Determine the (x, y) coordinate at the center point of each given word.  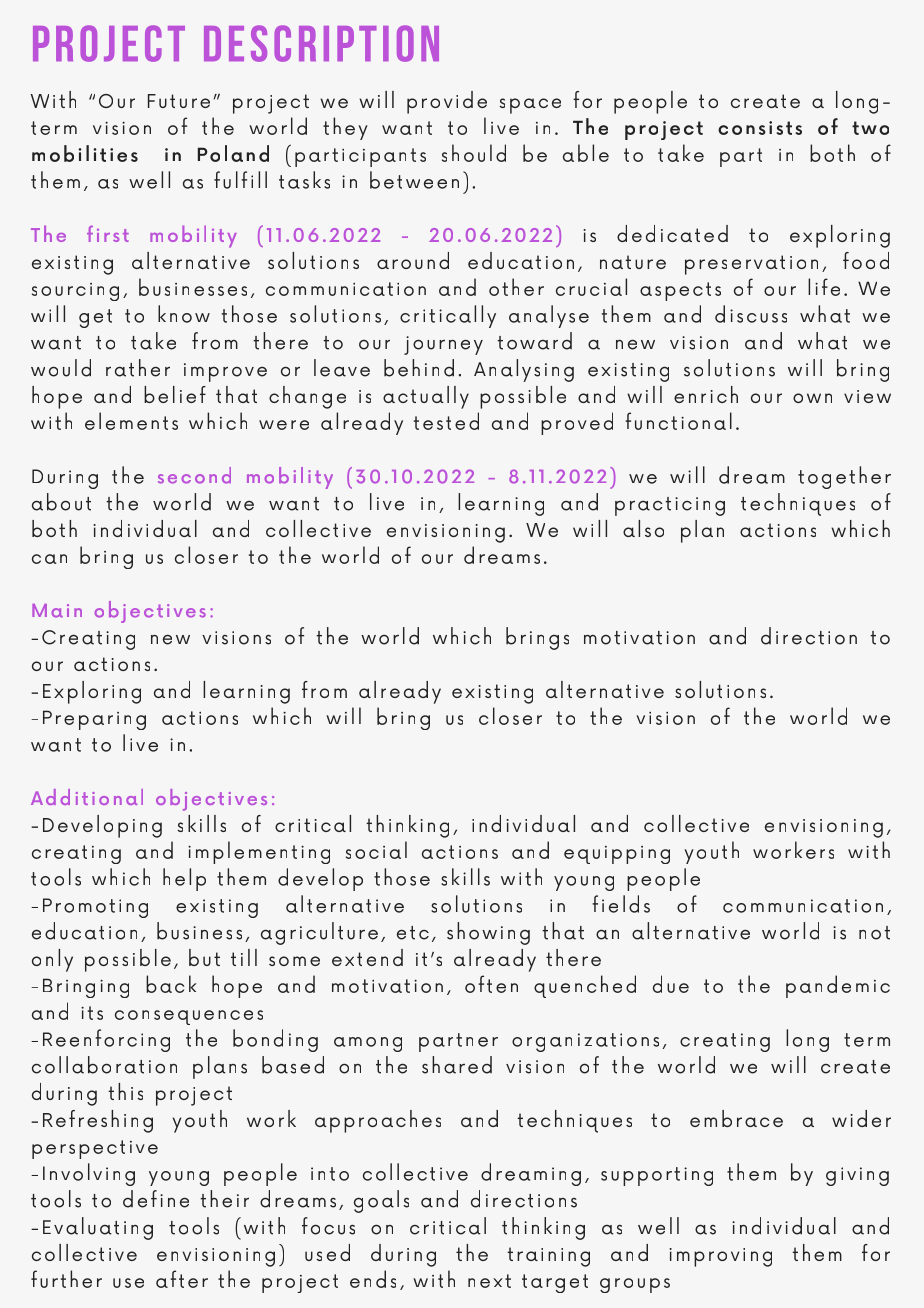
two (870, 128)
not (874, 933)
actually (426, 397)
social (376, 850)
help (184, 879)
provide (447, 102)
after (182, 1279)
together (844, 477)
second (194, 475)
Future (179, 101)
